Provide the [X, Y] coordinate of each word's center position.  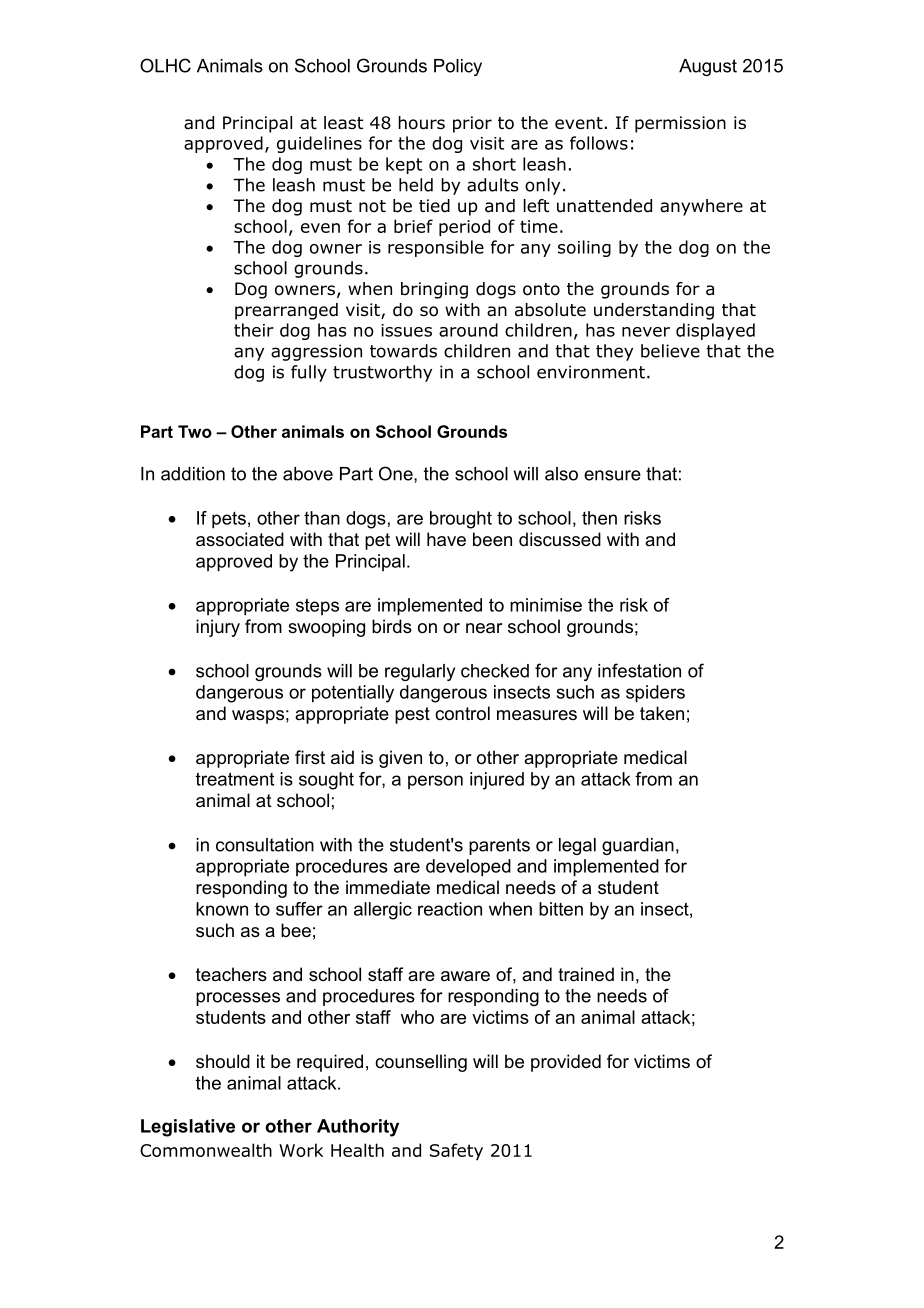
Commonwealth [206, 1150]
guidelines [319, 144]
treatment [235, 779]
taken [662, 713]
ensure [612, 475]
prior [472, 124]
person [435, 782]
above [308, 474]
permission [680, 124]
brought [461, 520]
